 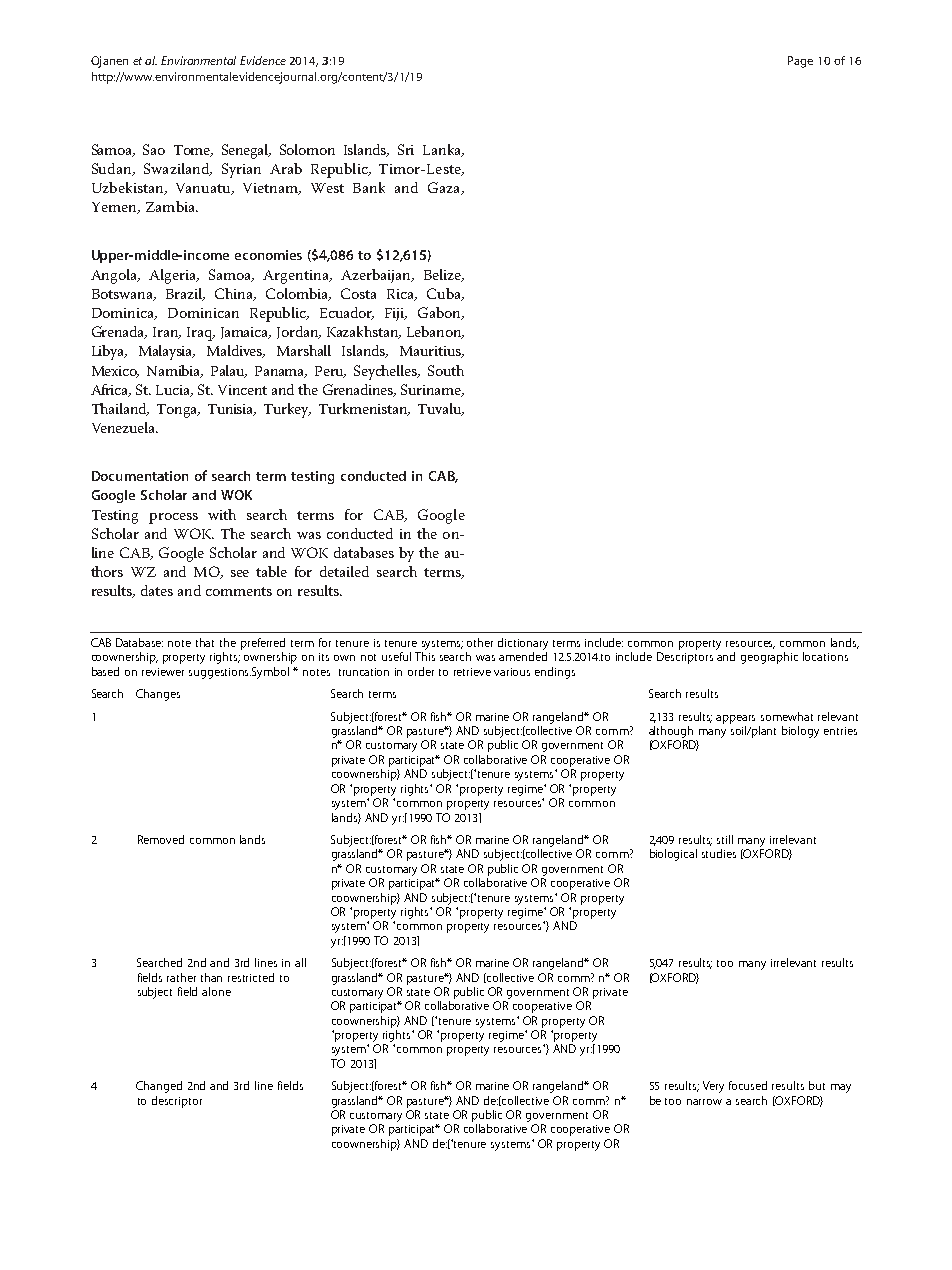 I want to click on Changes, so click(x=158, y=695).
